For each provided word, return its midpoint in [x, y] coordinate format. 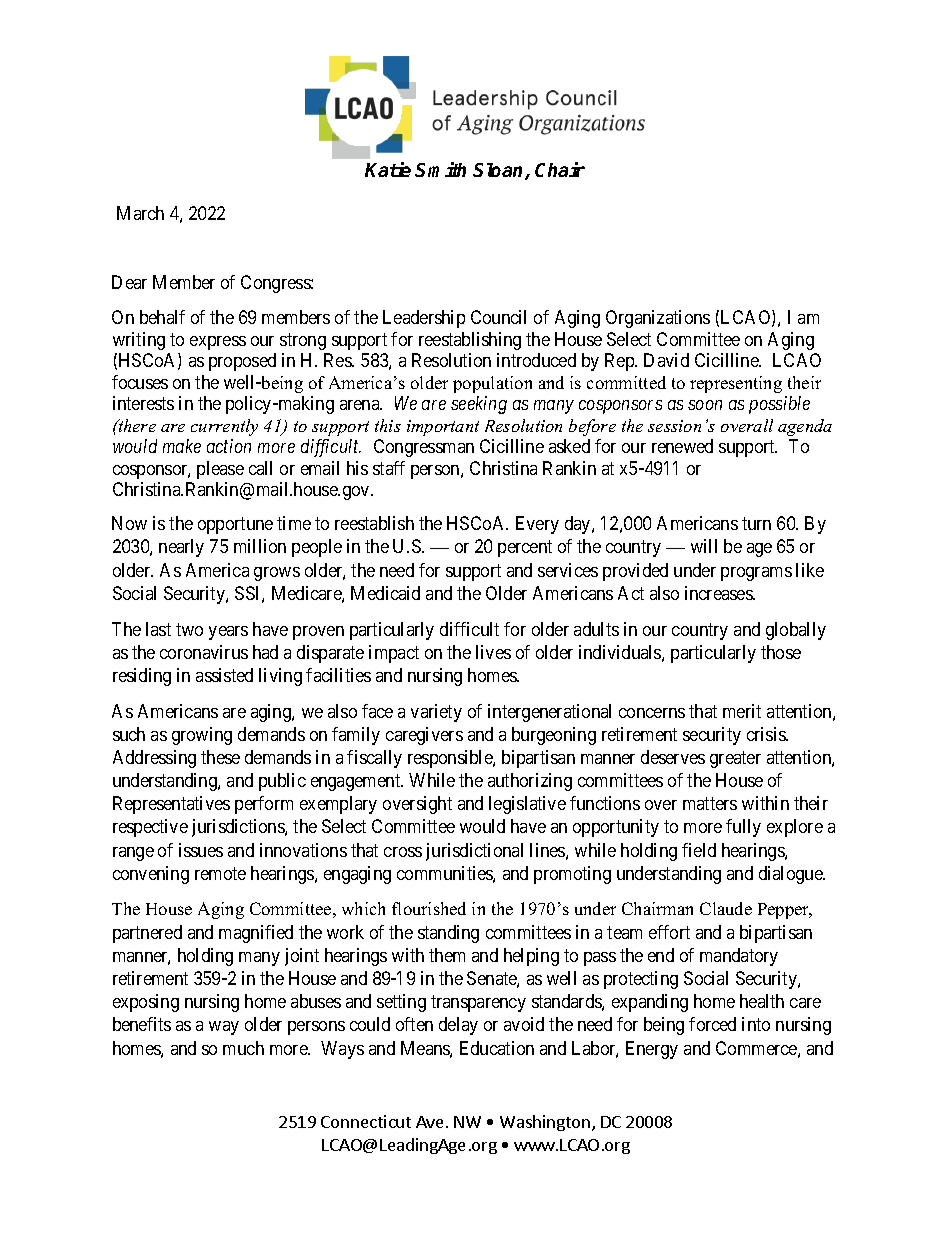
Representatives [171, 805]
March [140, 213]
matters [710, 803]
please [220, 470]
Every [537, 525]
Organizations [658, 319]
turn [756, 524]
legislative [527, 805]
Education [497, 1048]
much [243, 1048]
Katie [388, 169]
